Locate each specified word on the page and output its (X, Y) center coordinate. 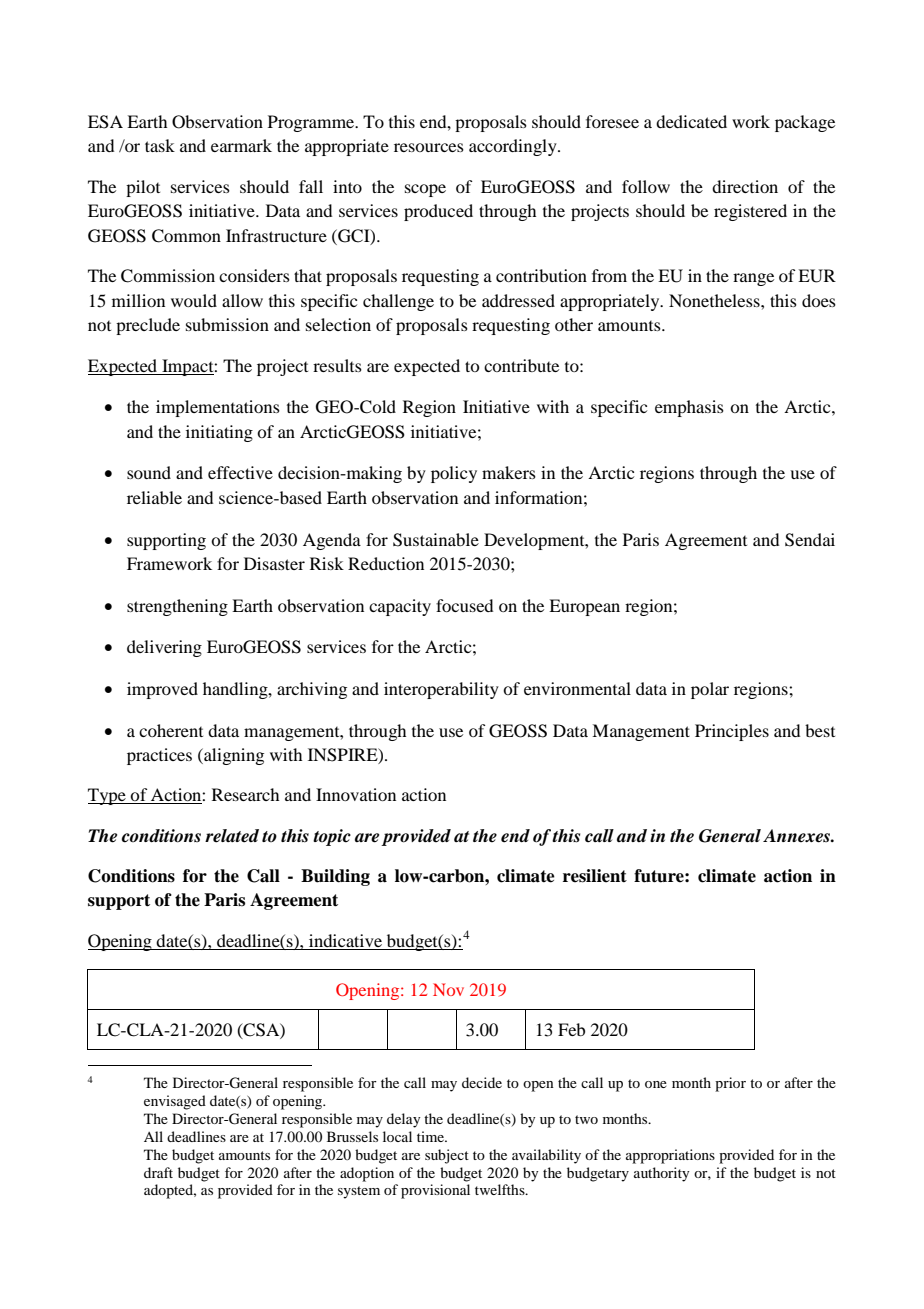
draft (158, 1172)
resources (429, 147)
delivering (164, 648)
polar (710, 690)
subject (447, 1156)
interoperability (441, 690)
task (160, 145)
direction (745, 186)
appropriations (670, 1156)
